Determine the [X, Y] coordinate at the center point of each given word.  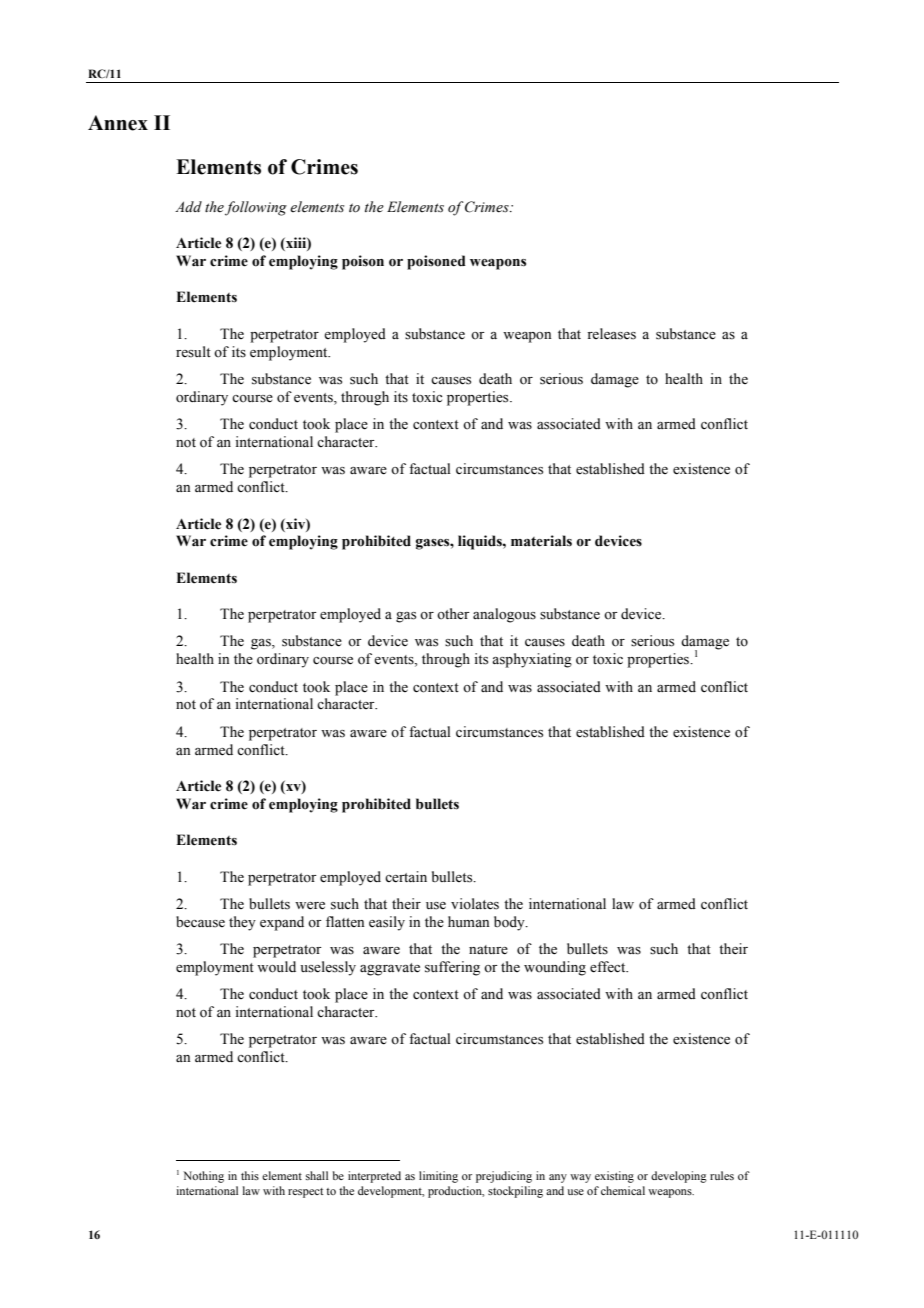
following [256, 208]
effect [609, 967]
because [200, 922]
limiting [438, 1177]
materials [541, 541]
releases [611, 334]
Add [188, 206]
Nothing [203, 1177]
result [193, 352]
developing [679, 1177]
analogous [504, 615]
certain [406, 877]
